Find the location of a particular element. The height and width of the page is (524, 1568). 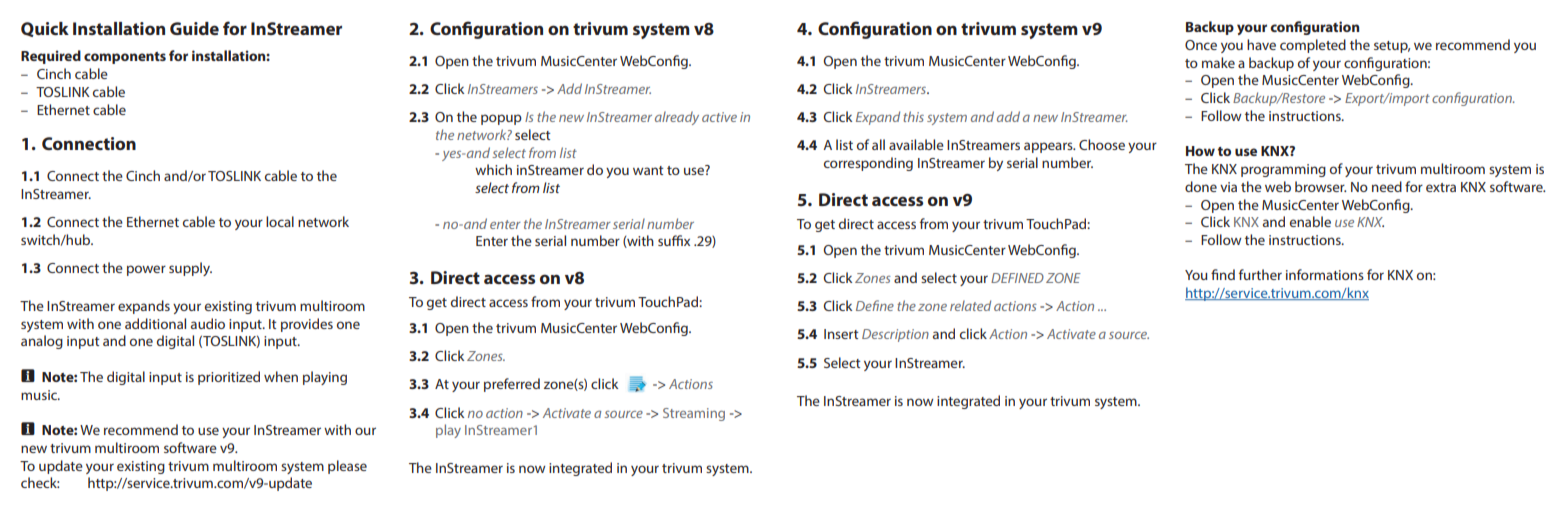

suffix is located at coordinates (674, 240).
